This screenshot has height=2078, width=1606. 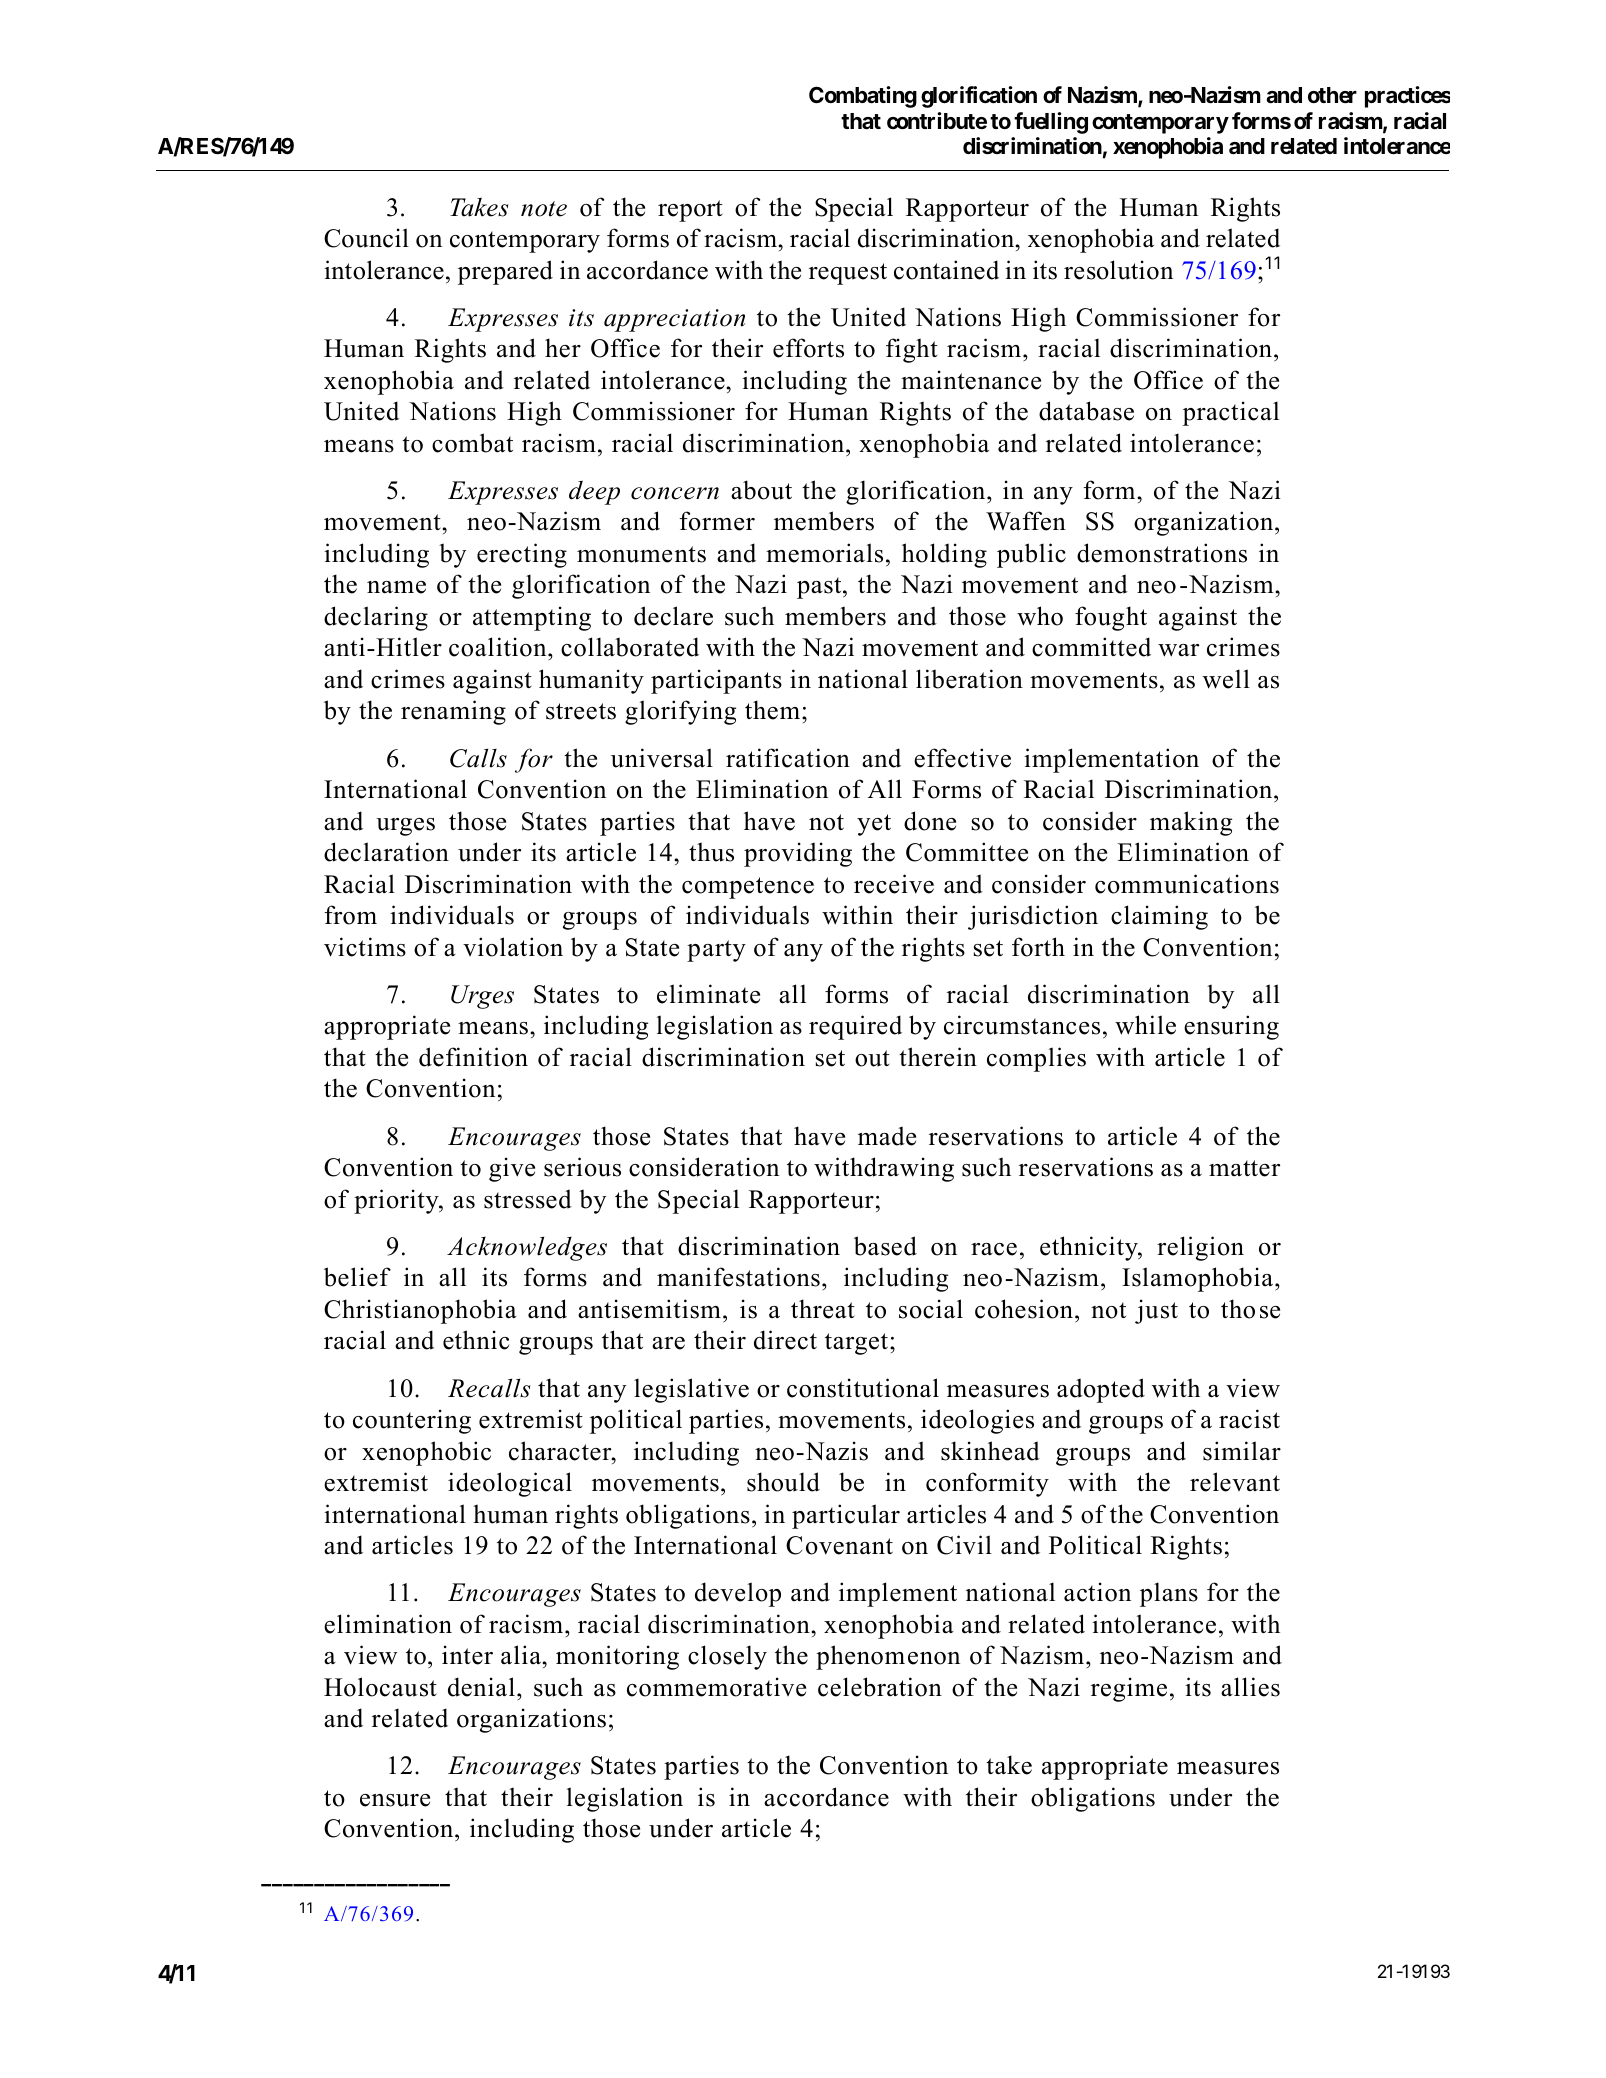 What do you see at coordinates (863, 1388) in the screenshot?
I see `constitutional` at bounding box center [863, 1388].
